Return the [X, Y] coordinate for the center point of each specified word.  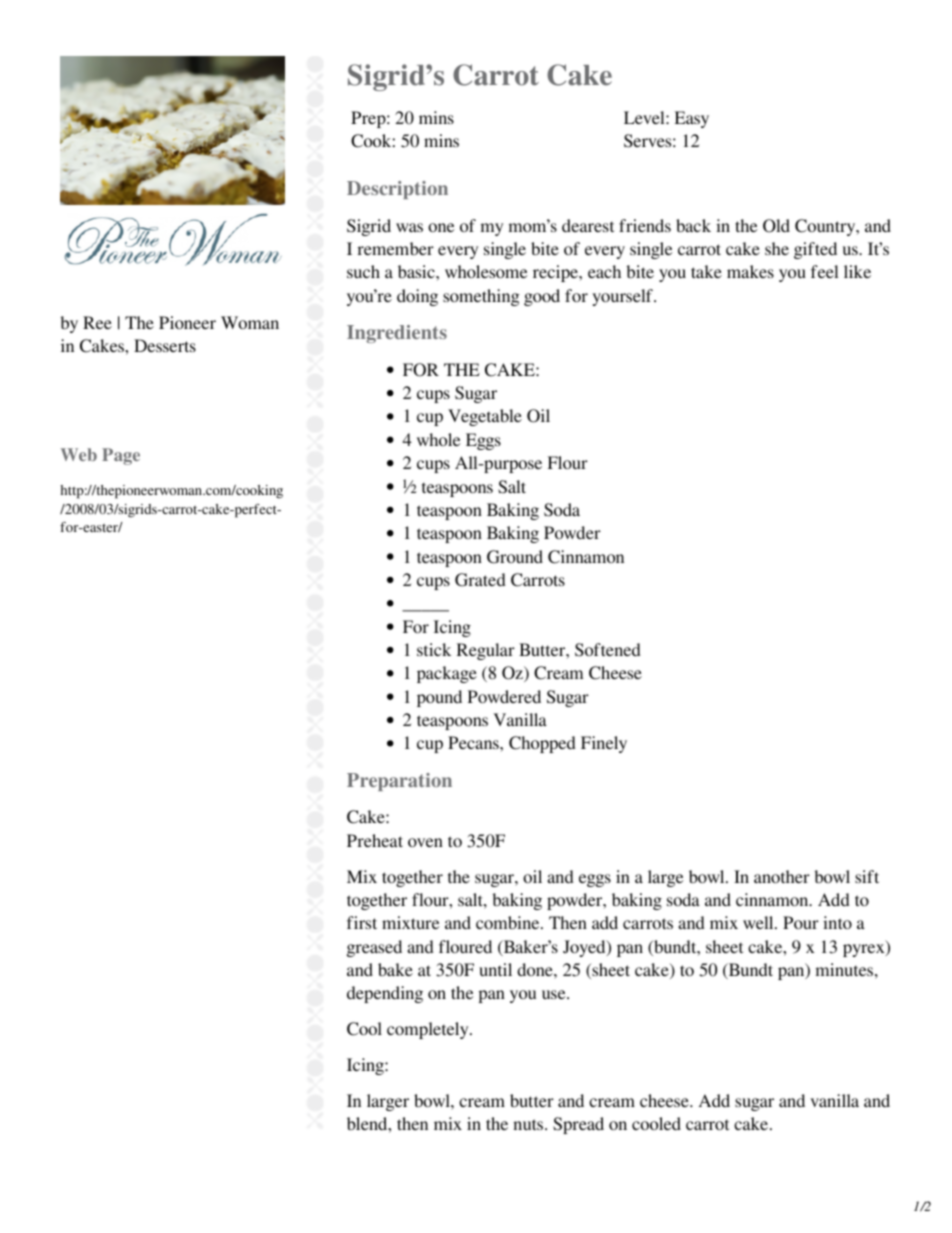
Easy [692, 119]
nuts [529, 1124]
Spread [578, 1125]
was [409, 227]
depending [385, 994]
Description [397, 190]
